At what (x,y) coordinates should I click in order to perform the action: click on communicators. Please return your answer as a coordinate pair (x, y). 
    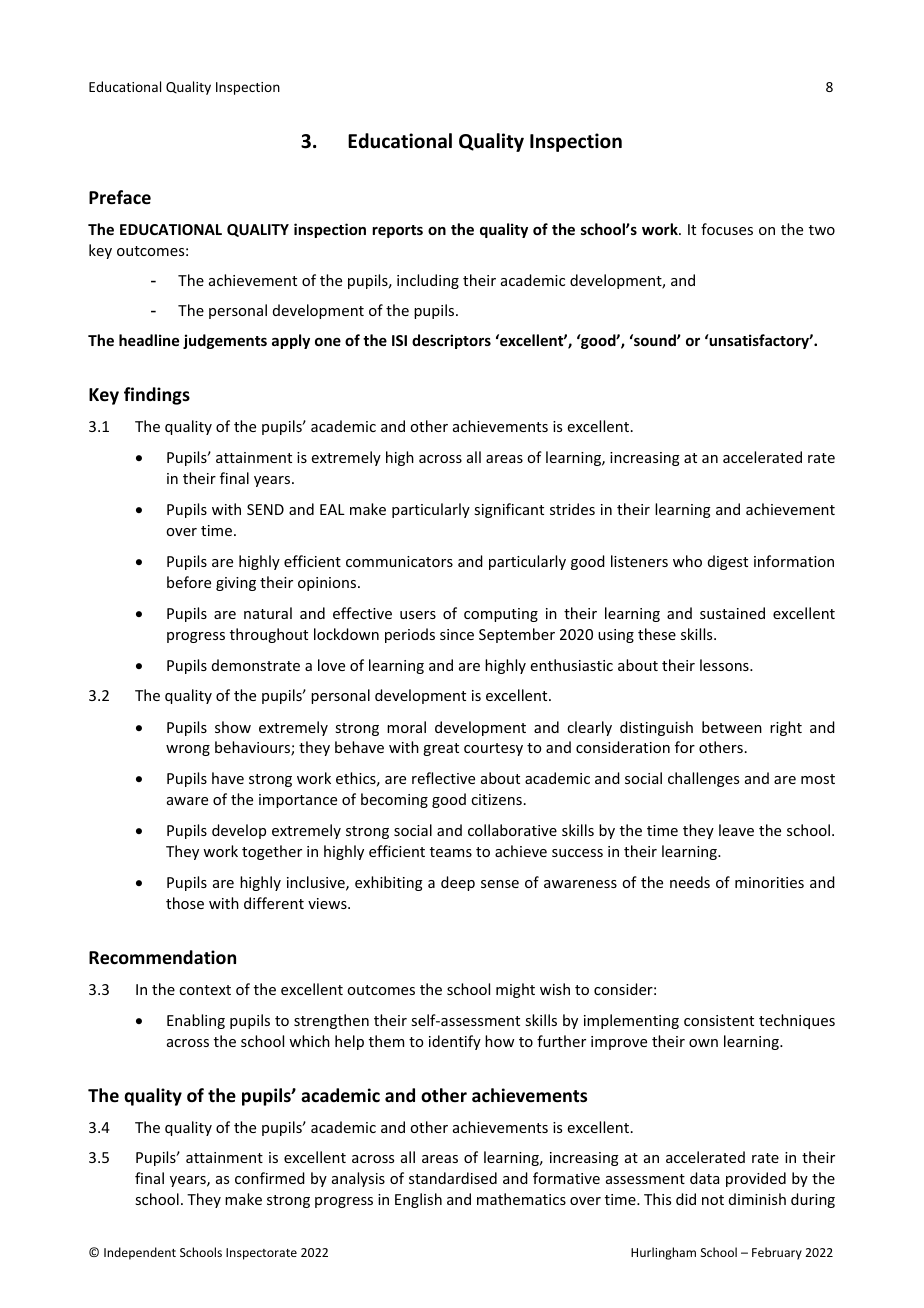
    Looking at the image, I should click on (399, 561).
